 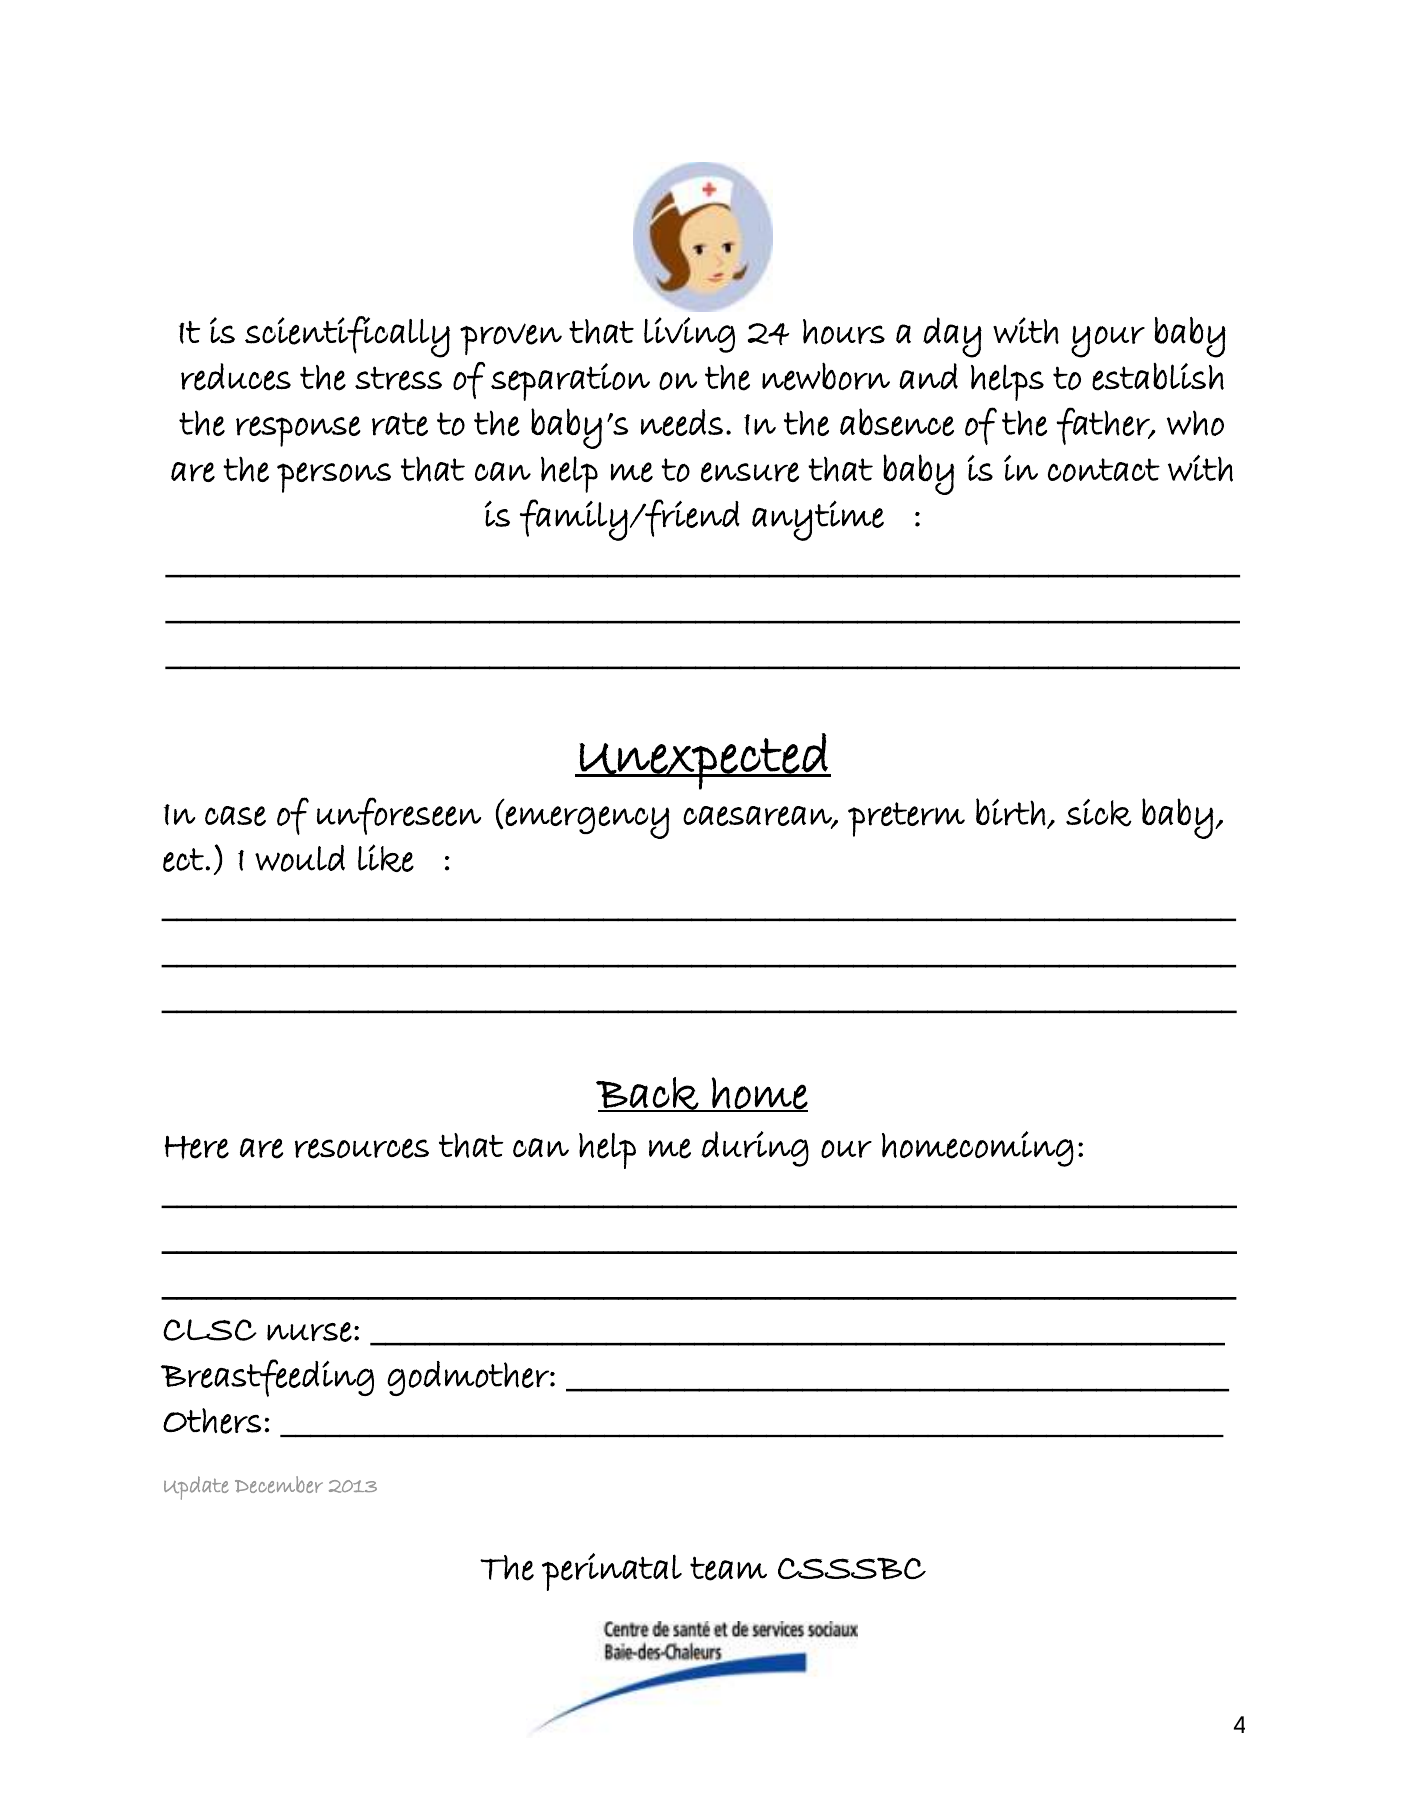 I want to click on would, so click(x=300, y=858).
